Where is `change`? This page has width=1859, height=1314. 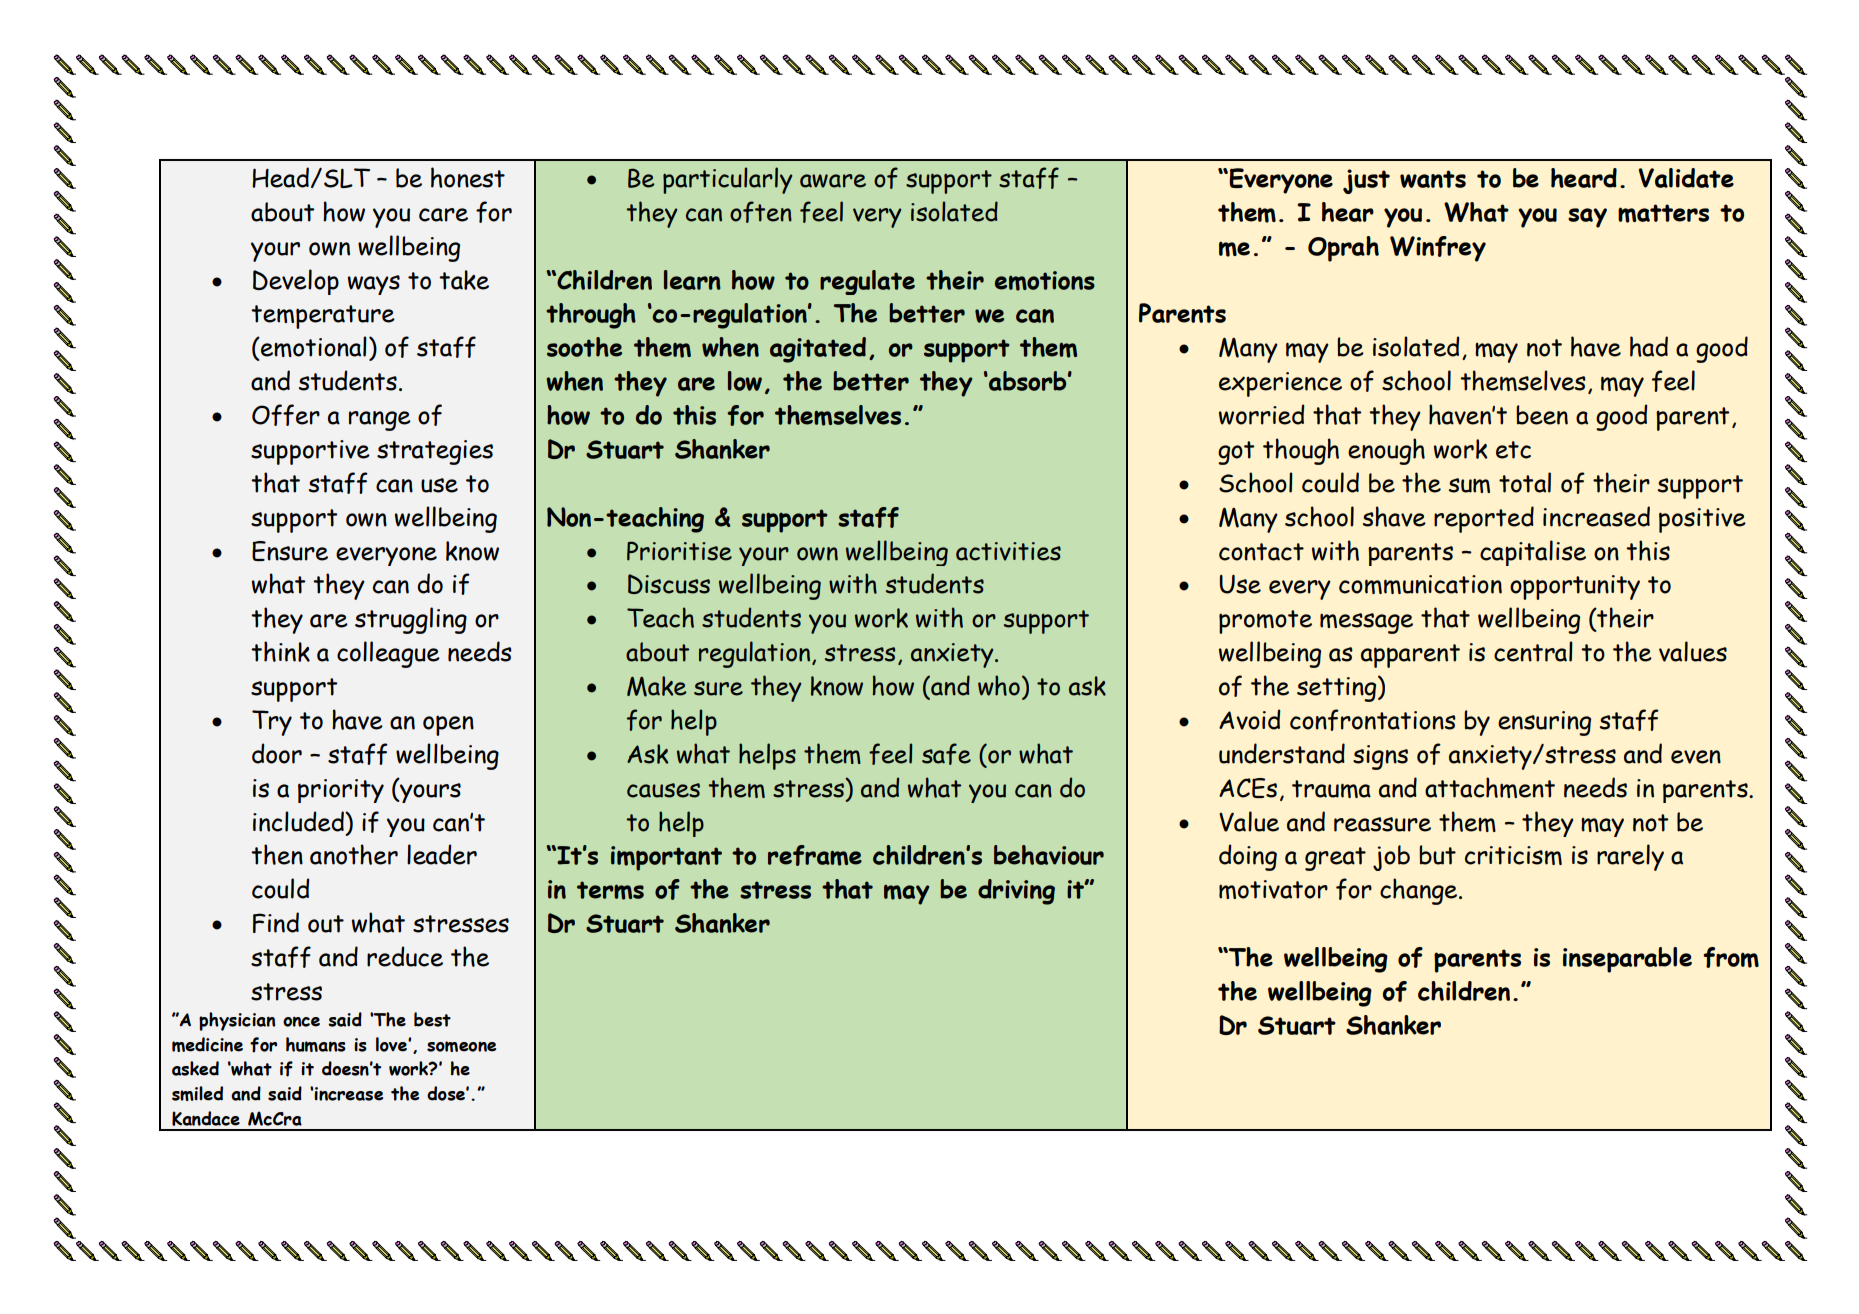
change is located at coordinates (1420, 891).
